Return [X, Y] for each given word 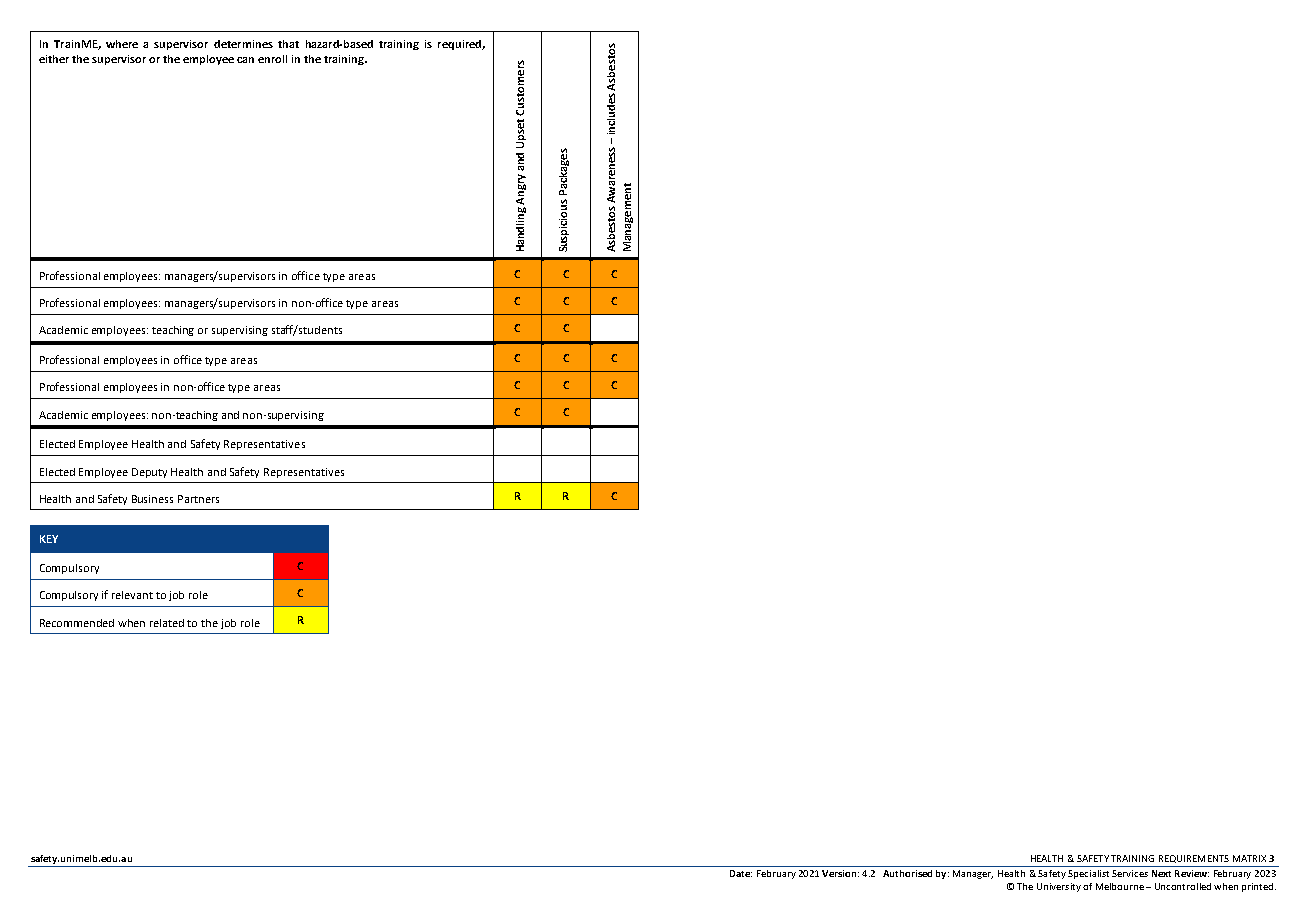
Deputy [149, 473]
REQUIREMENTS [1194, 859]
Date [741, 873]
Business [152, 499]
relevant [132, 595]
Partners [198, 499]
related [167, 623]
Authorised [907, 873]
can [245, 60]
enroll [272, 59]
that [288, 44]
